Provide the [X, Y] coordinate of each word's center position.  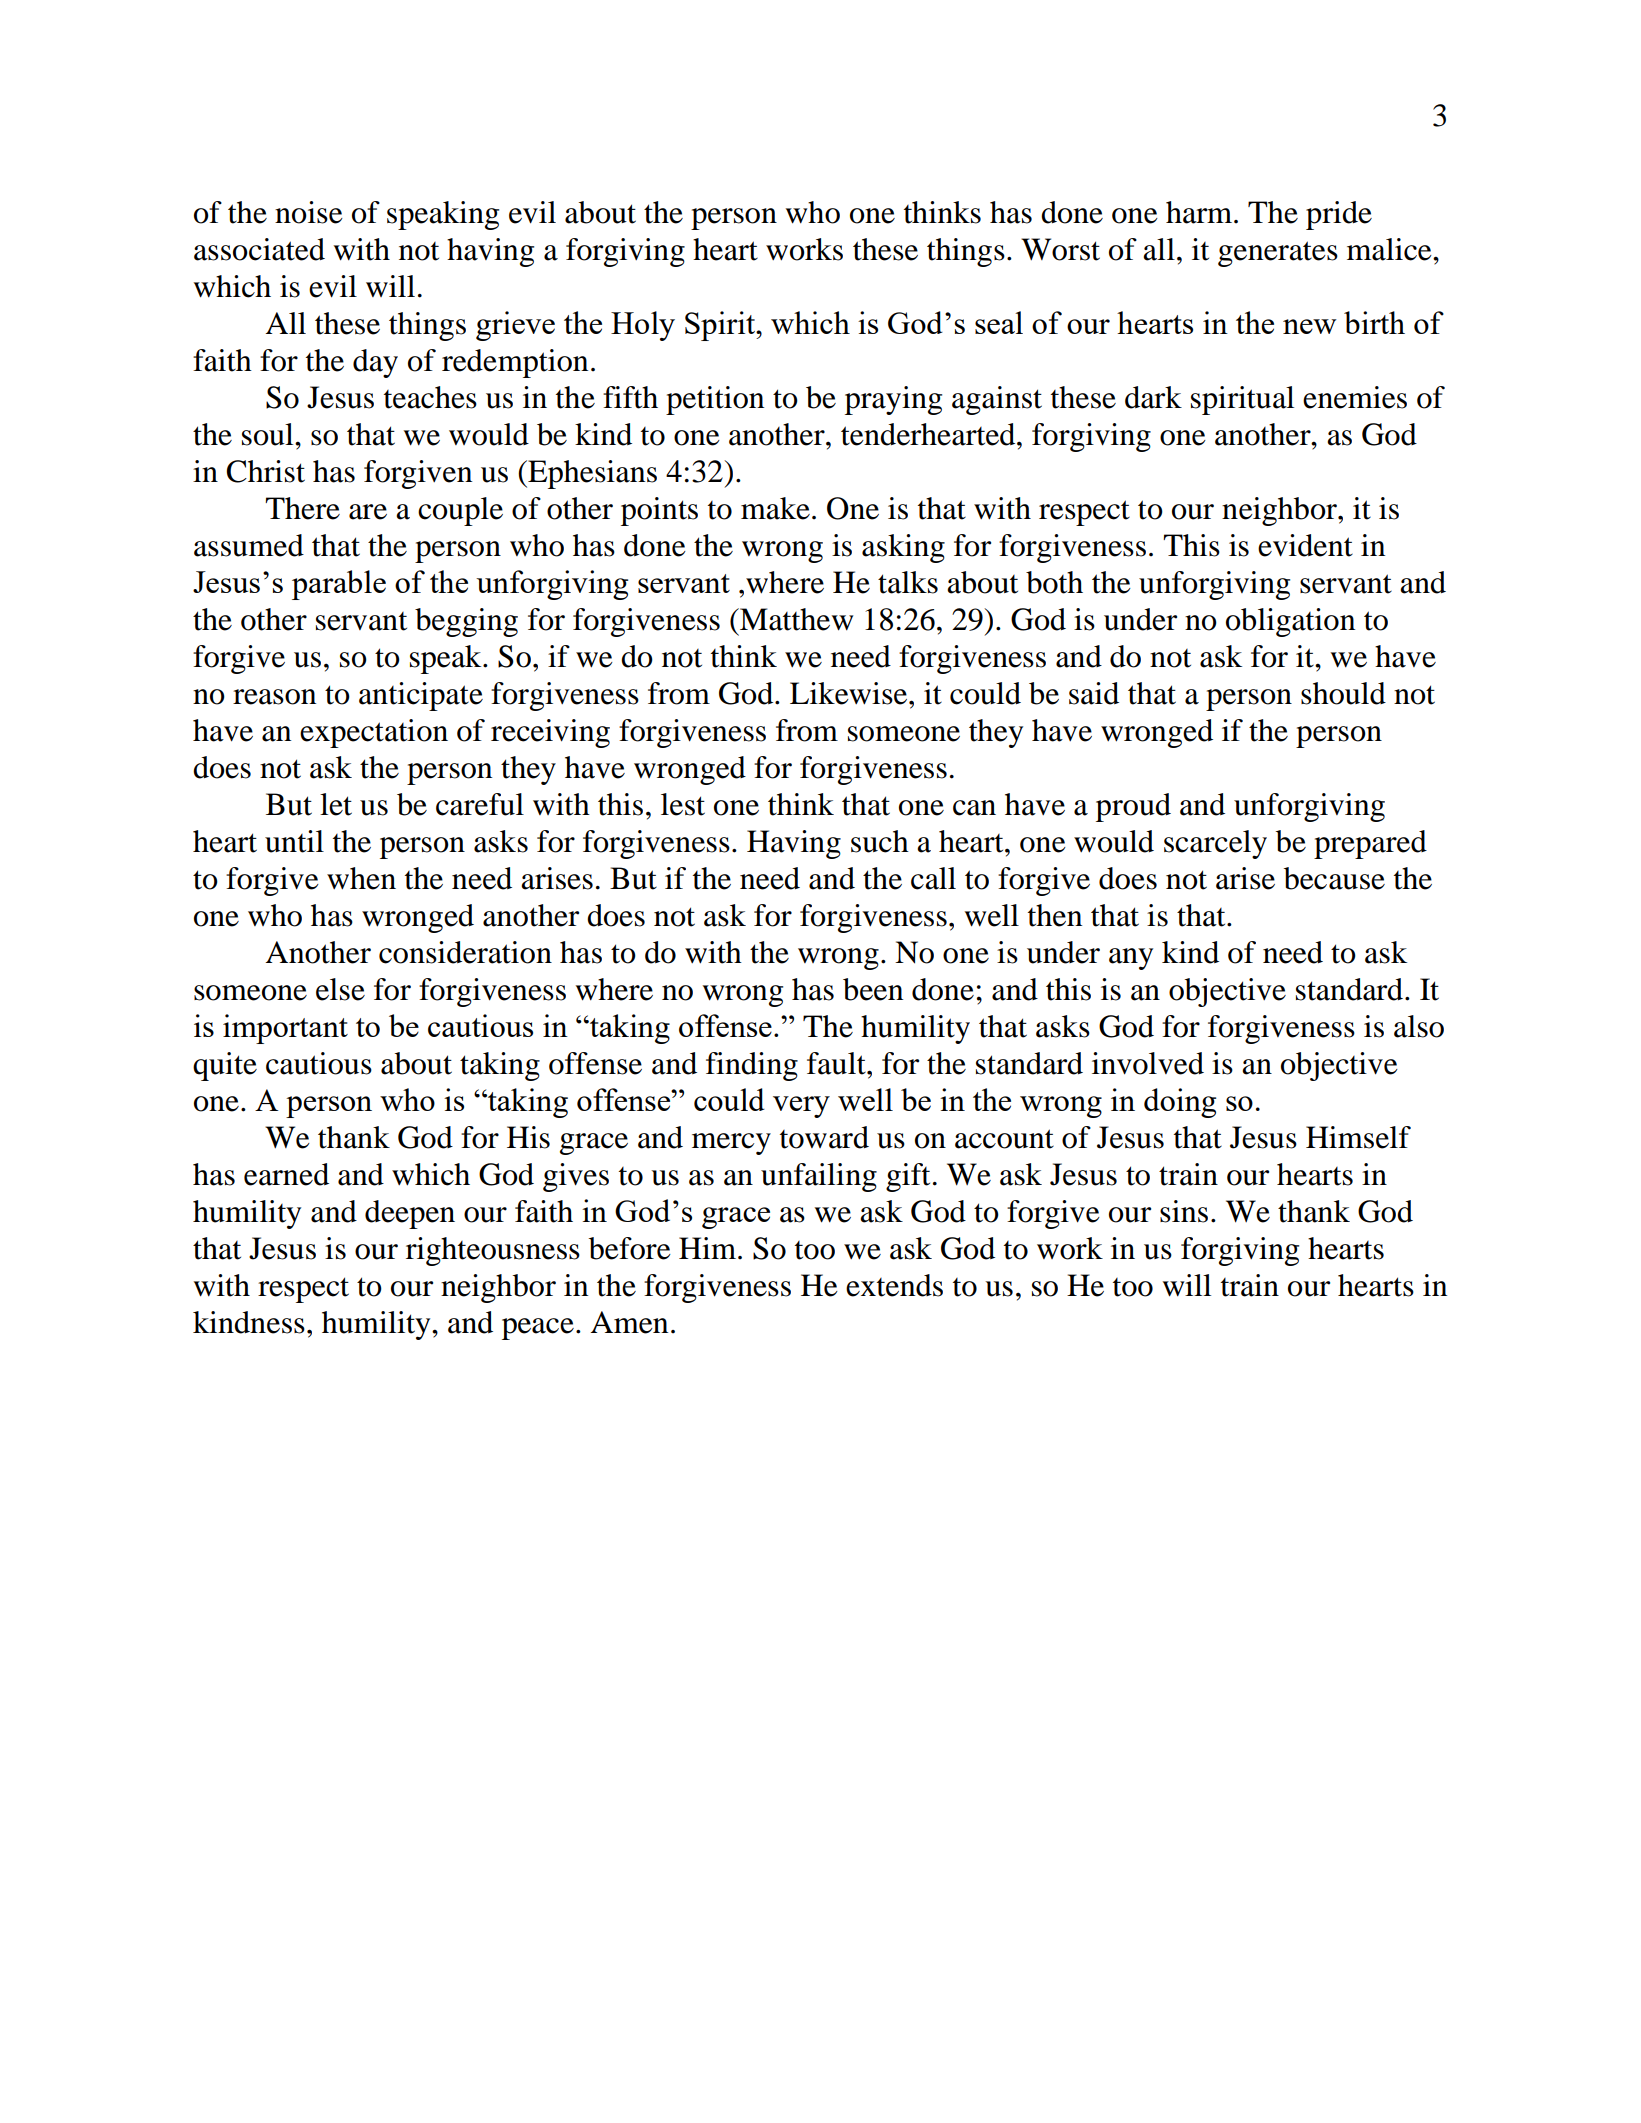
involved [1148, 1063]
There [302, 508]
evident [1305, 545]
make [775, 508]
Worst [1060, 249]
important [285, 1029]
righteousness [493, 1251]
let [336, 804]
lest [683, 804]
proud [1133, 807]
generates [1278, 254]
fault [837, 1063]
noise [309, 212]
